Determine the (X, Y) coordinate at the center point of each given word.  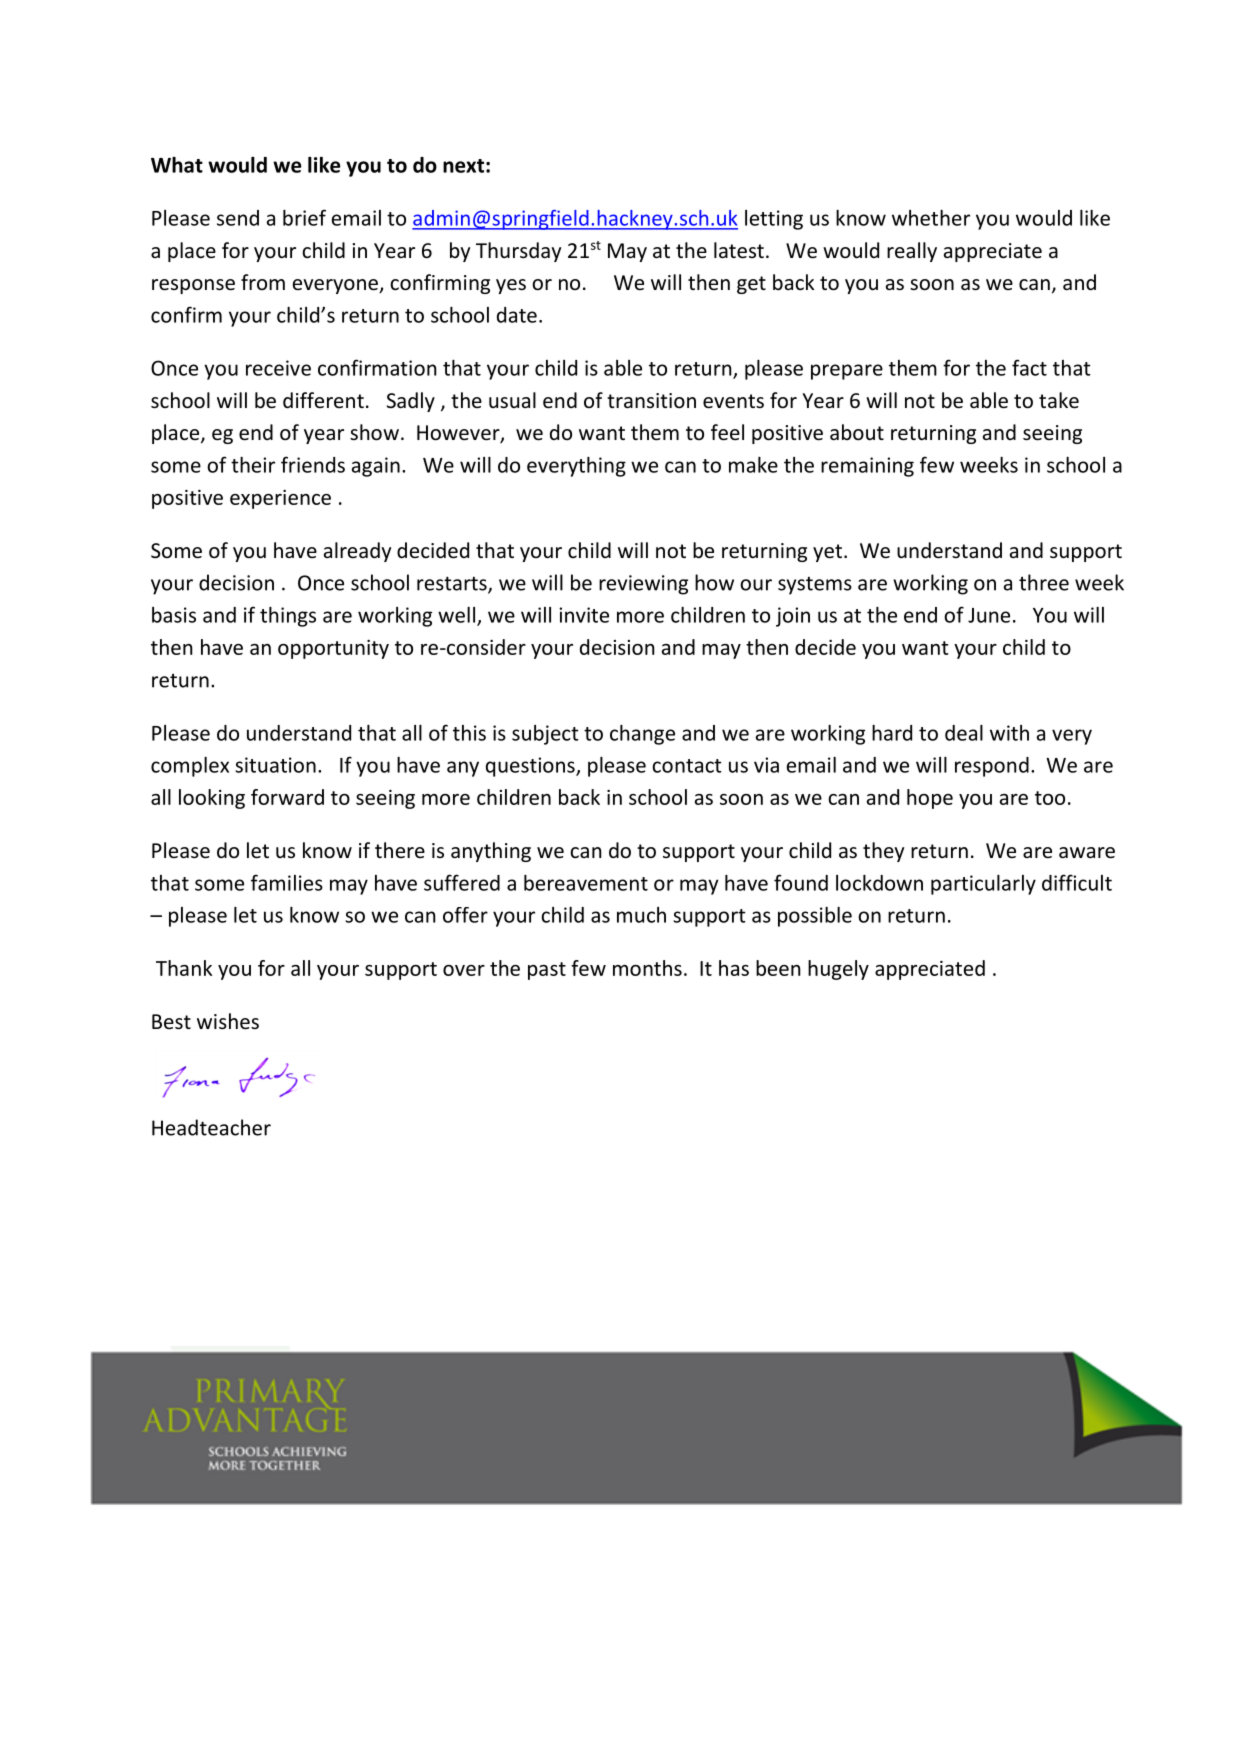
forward (287, 797)
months (647, 968)
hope (930, 799)
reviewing (643, 585)
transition (651, 400)
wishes (228, 1021)
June (989, 615)
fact (1029, 367)
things (288, 617)
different (323, 400)
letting (774, 220)
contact (687, 766)
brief (304, 217)
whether (931, 218)
